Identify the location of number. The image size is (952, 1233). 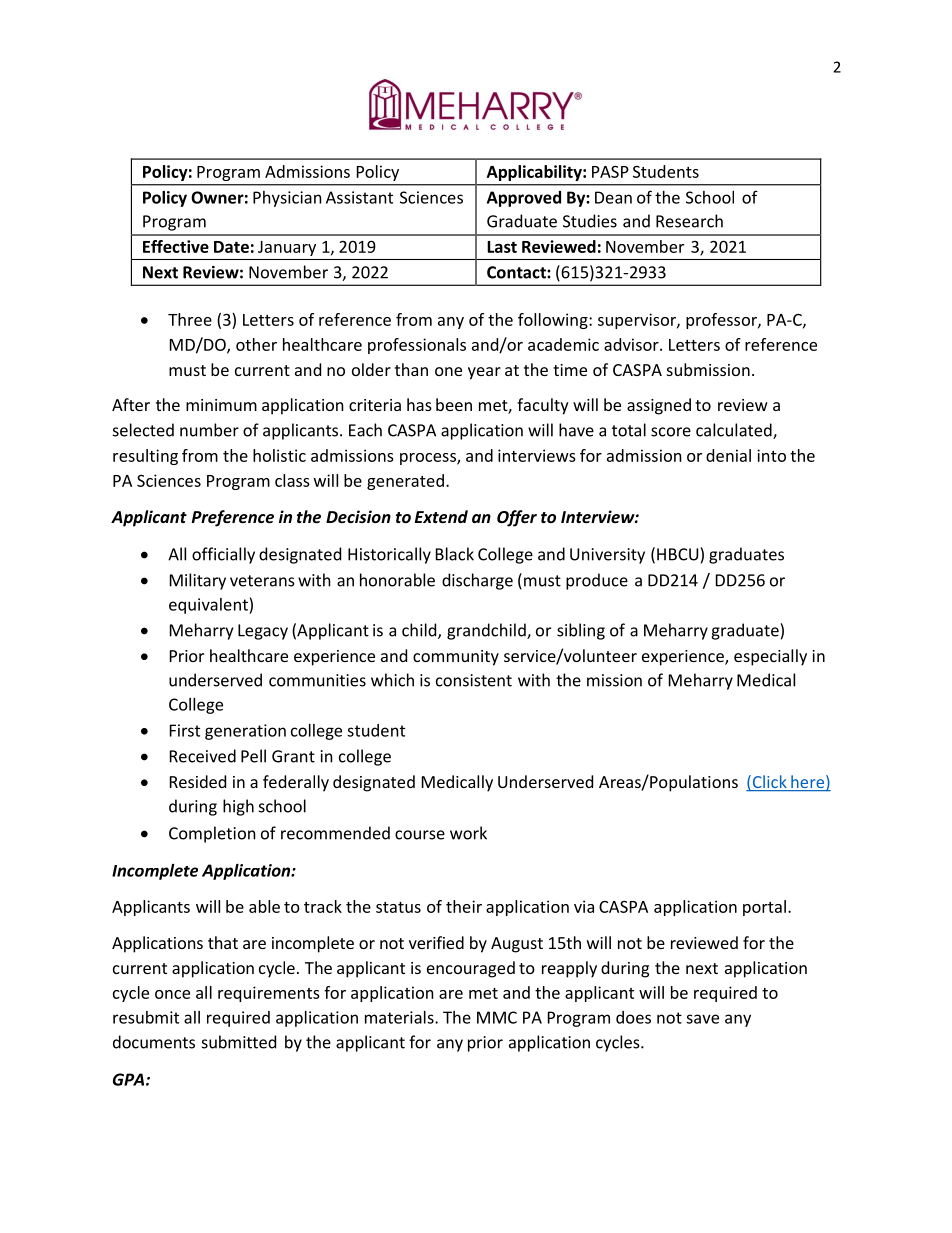
(209, 430).
